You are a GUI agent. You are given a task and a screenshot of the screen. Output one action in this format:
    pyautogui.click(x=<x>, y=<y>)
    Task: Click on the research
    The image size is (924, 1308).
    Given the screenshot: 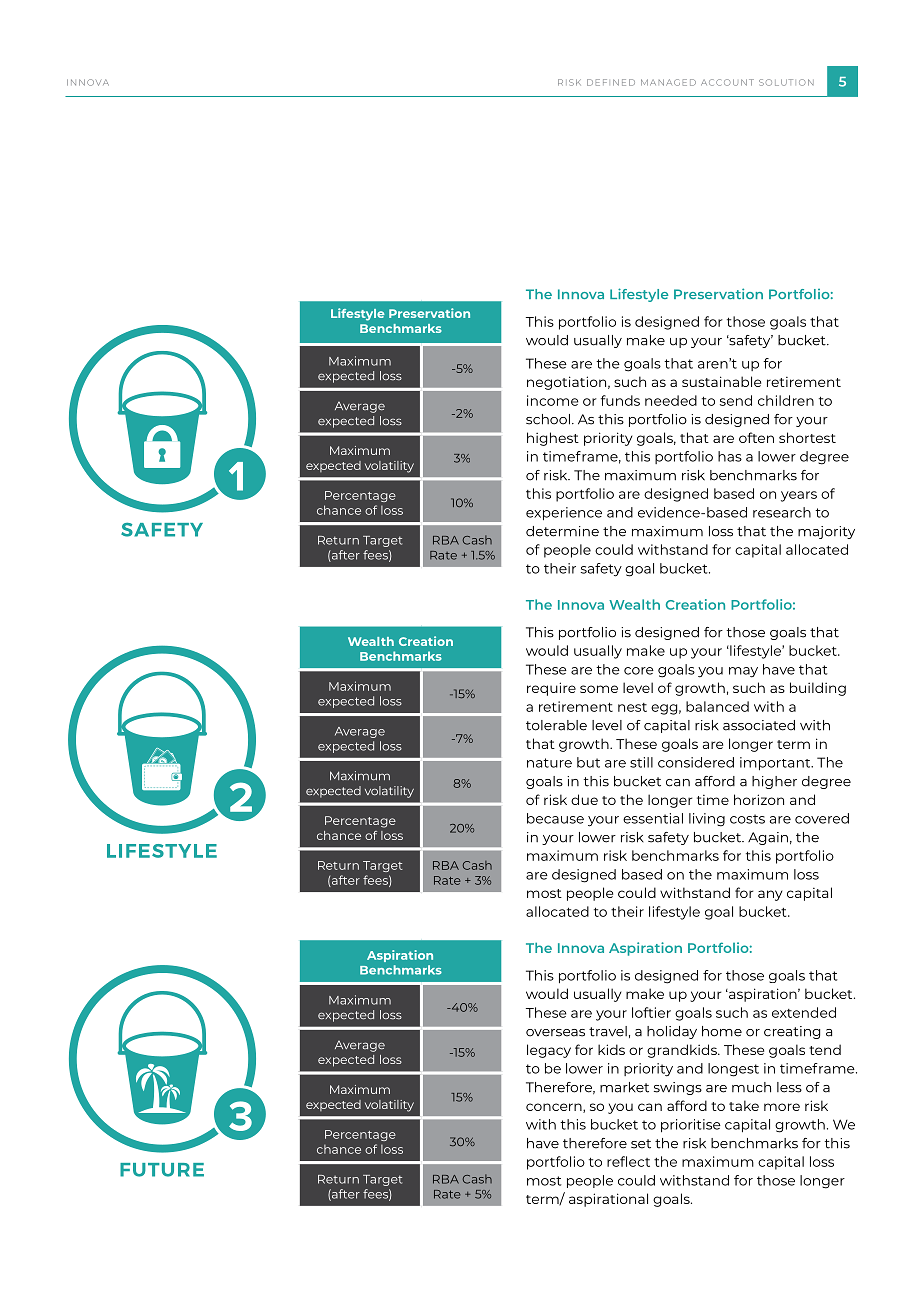 What is the action you would take?
    pyautogui.click(x=782, y=512)
